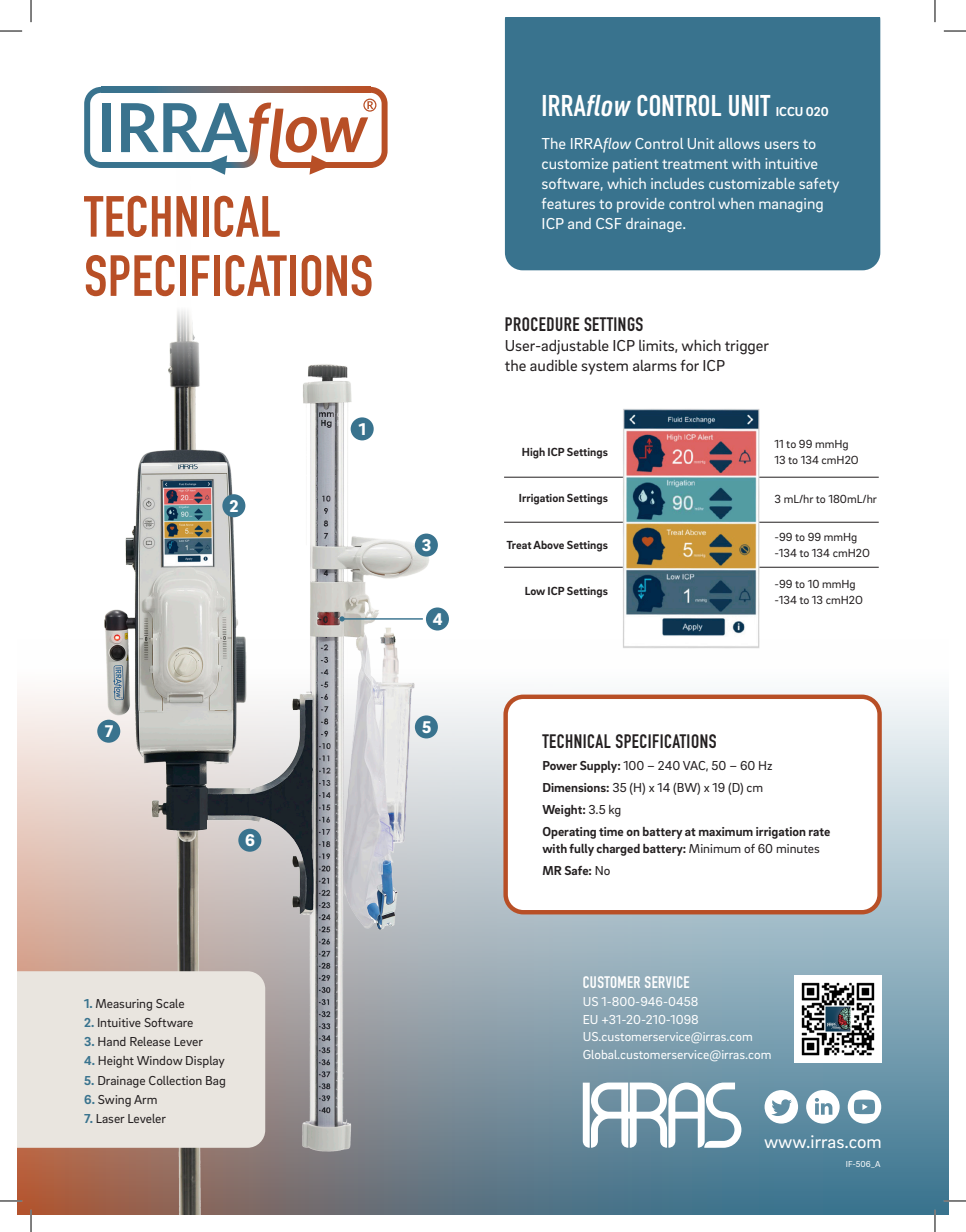 The height and width of the image is (1232, 966). I want to click on fully, so click(581, 850).
